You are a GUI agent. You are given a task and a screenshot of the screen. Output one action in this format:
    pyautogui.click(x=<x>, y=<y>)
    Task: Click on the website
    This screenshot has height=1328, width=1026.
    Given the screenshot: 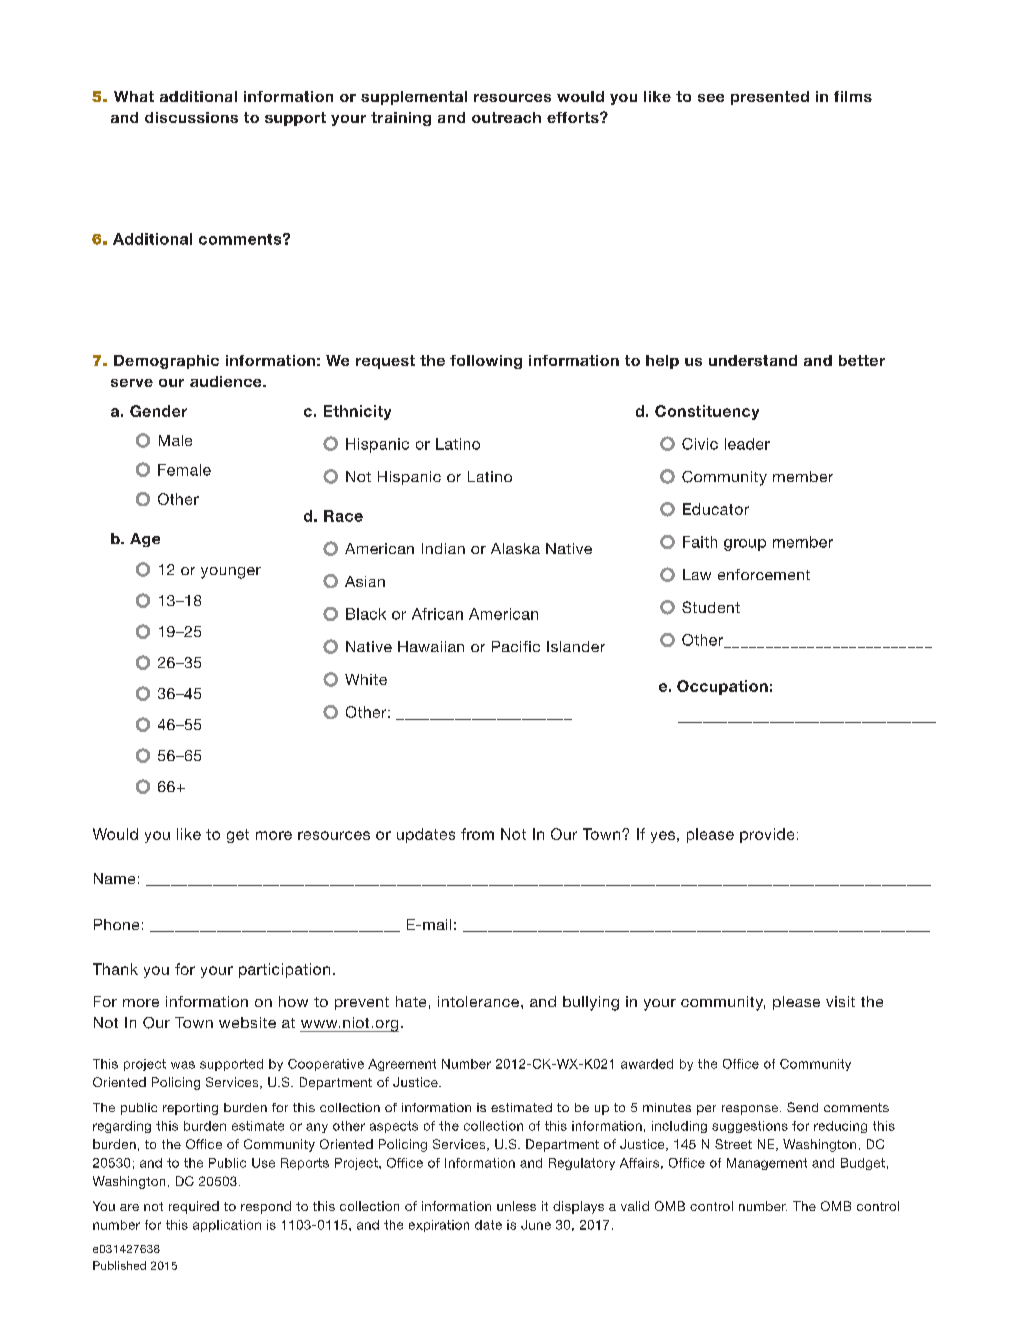 What is the action you would take?
    pyautogui.click(x=247, y=1022)
